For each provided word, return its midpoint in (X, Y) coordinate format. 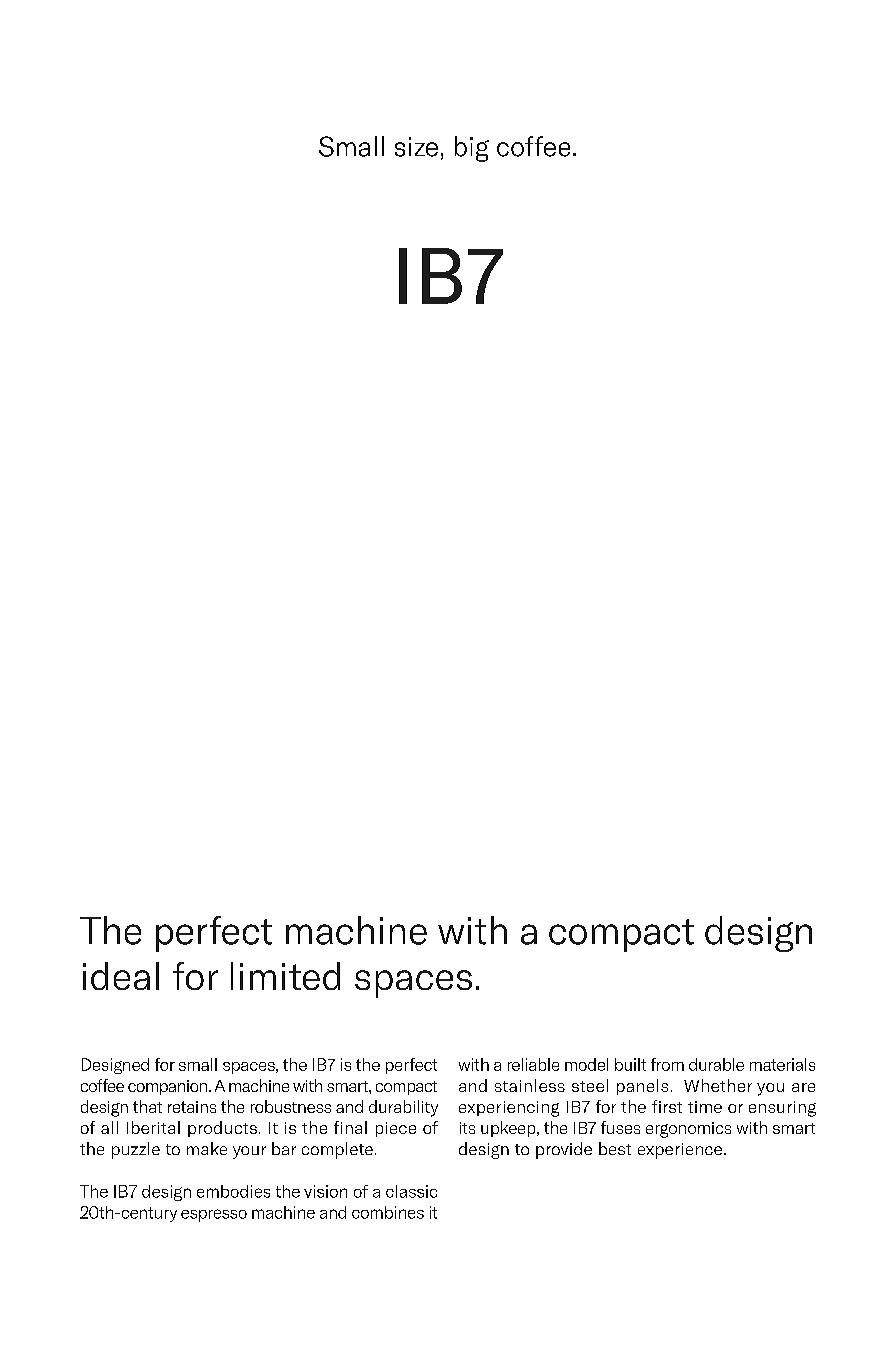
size (416, 147)
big (472, 149)
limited (285, 976)
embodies (233, 1191)
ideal (121, 976)
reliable (533, 1064)
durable (716, 1064)
